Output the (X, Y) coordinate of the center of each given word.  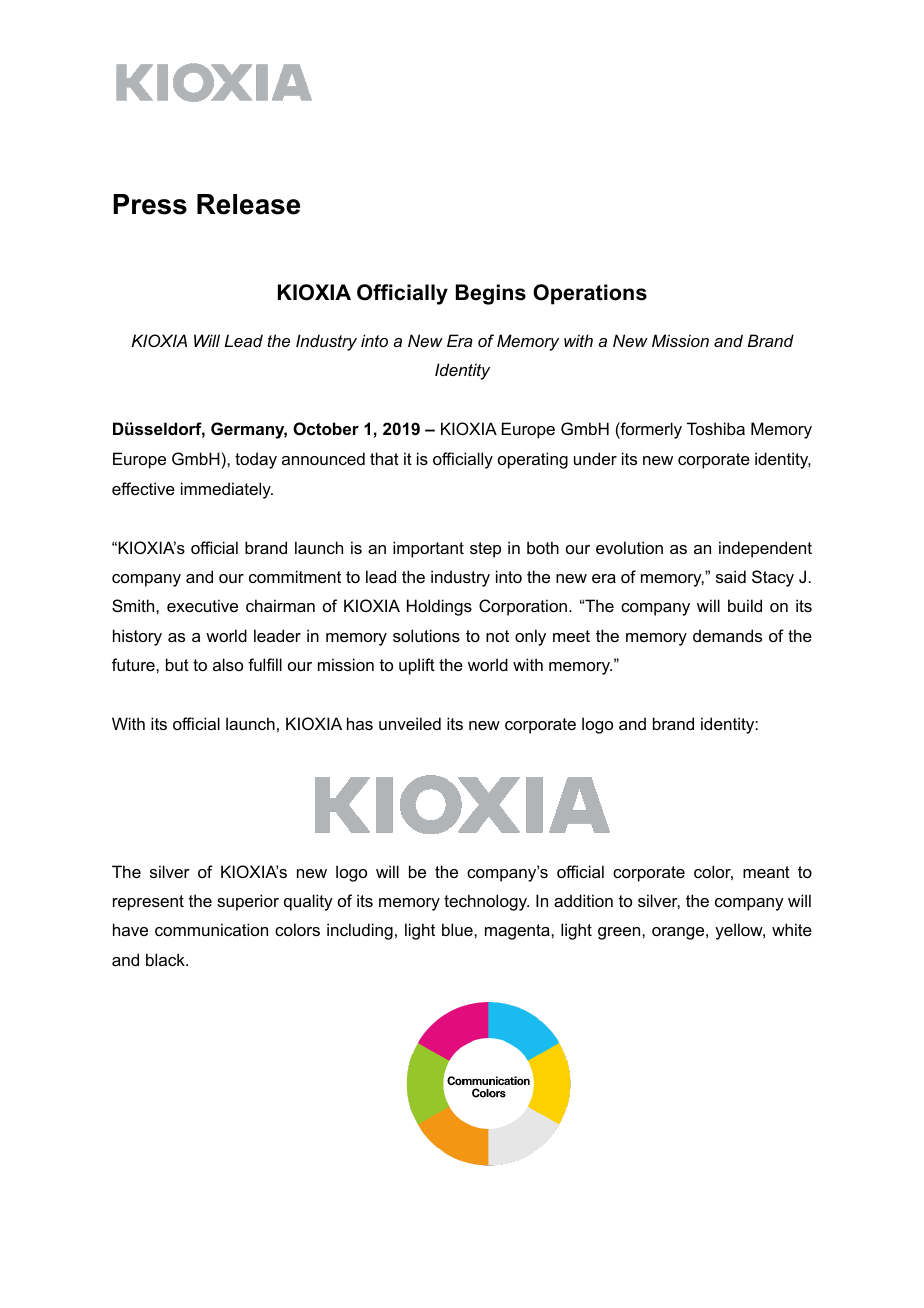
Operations (590, 294)
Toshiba (716, 428)
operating (533, 460)
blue (458, 929)
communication (211, 929)
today (256, 460)
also (228, 664)
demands (727, 635)
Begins (491, 294)
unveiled (410, 723)
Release (248, 204)
